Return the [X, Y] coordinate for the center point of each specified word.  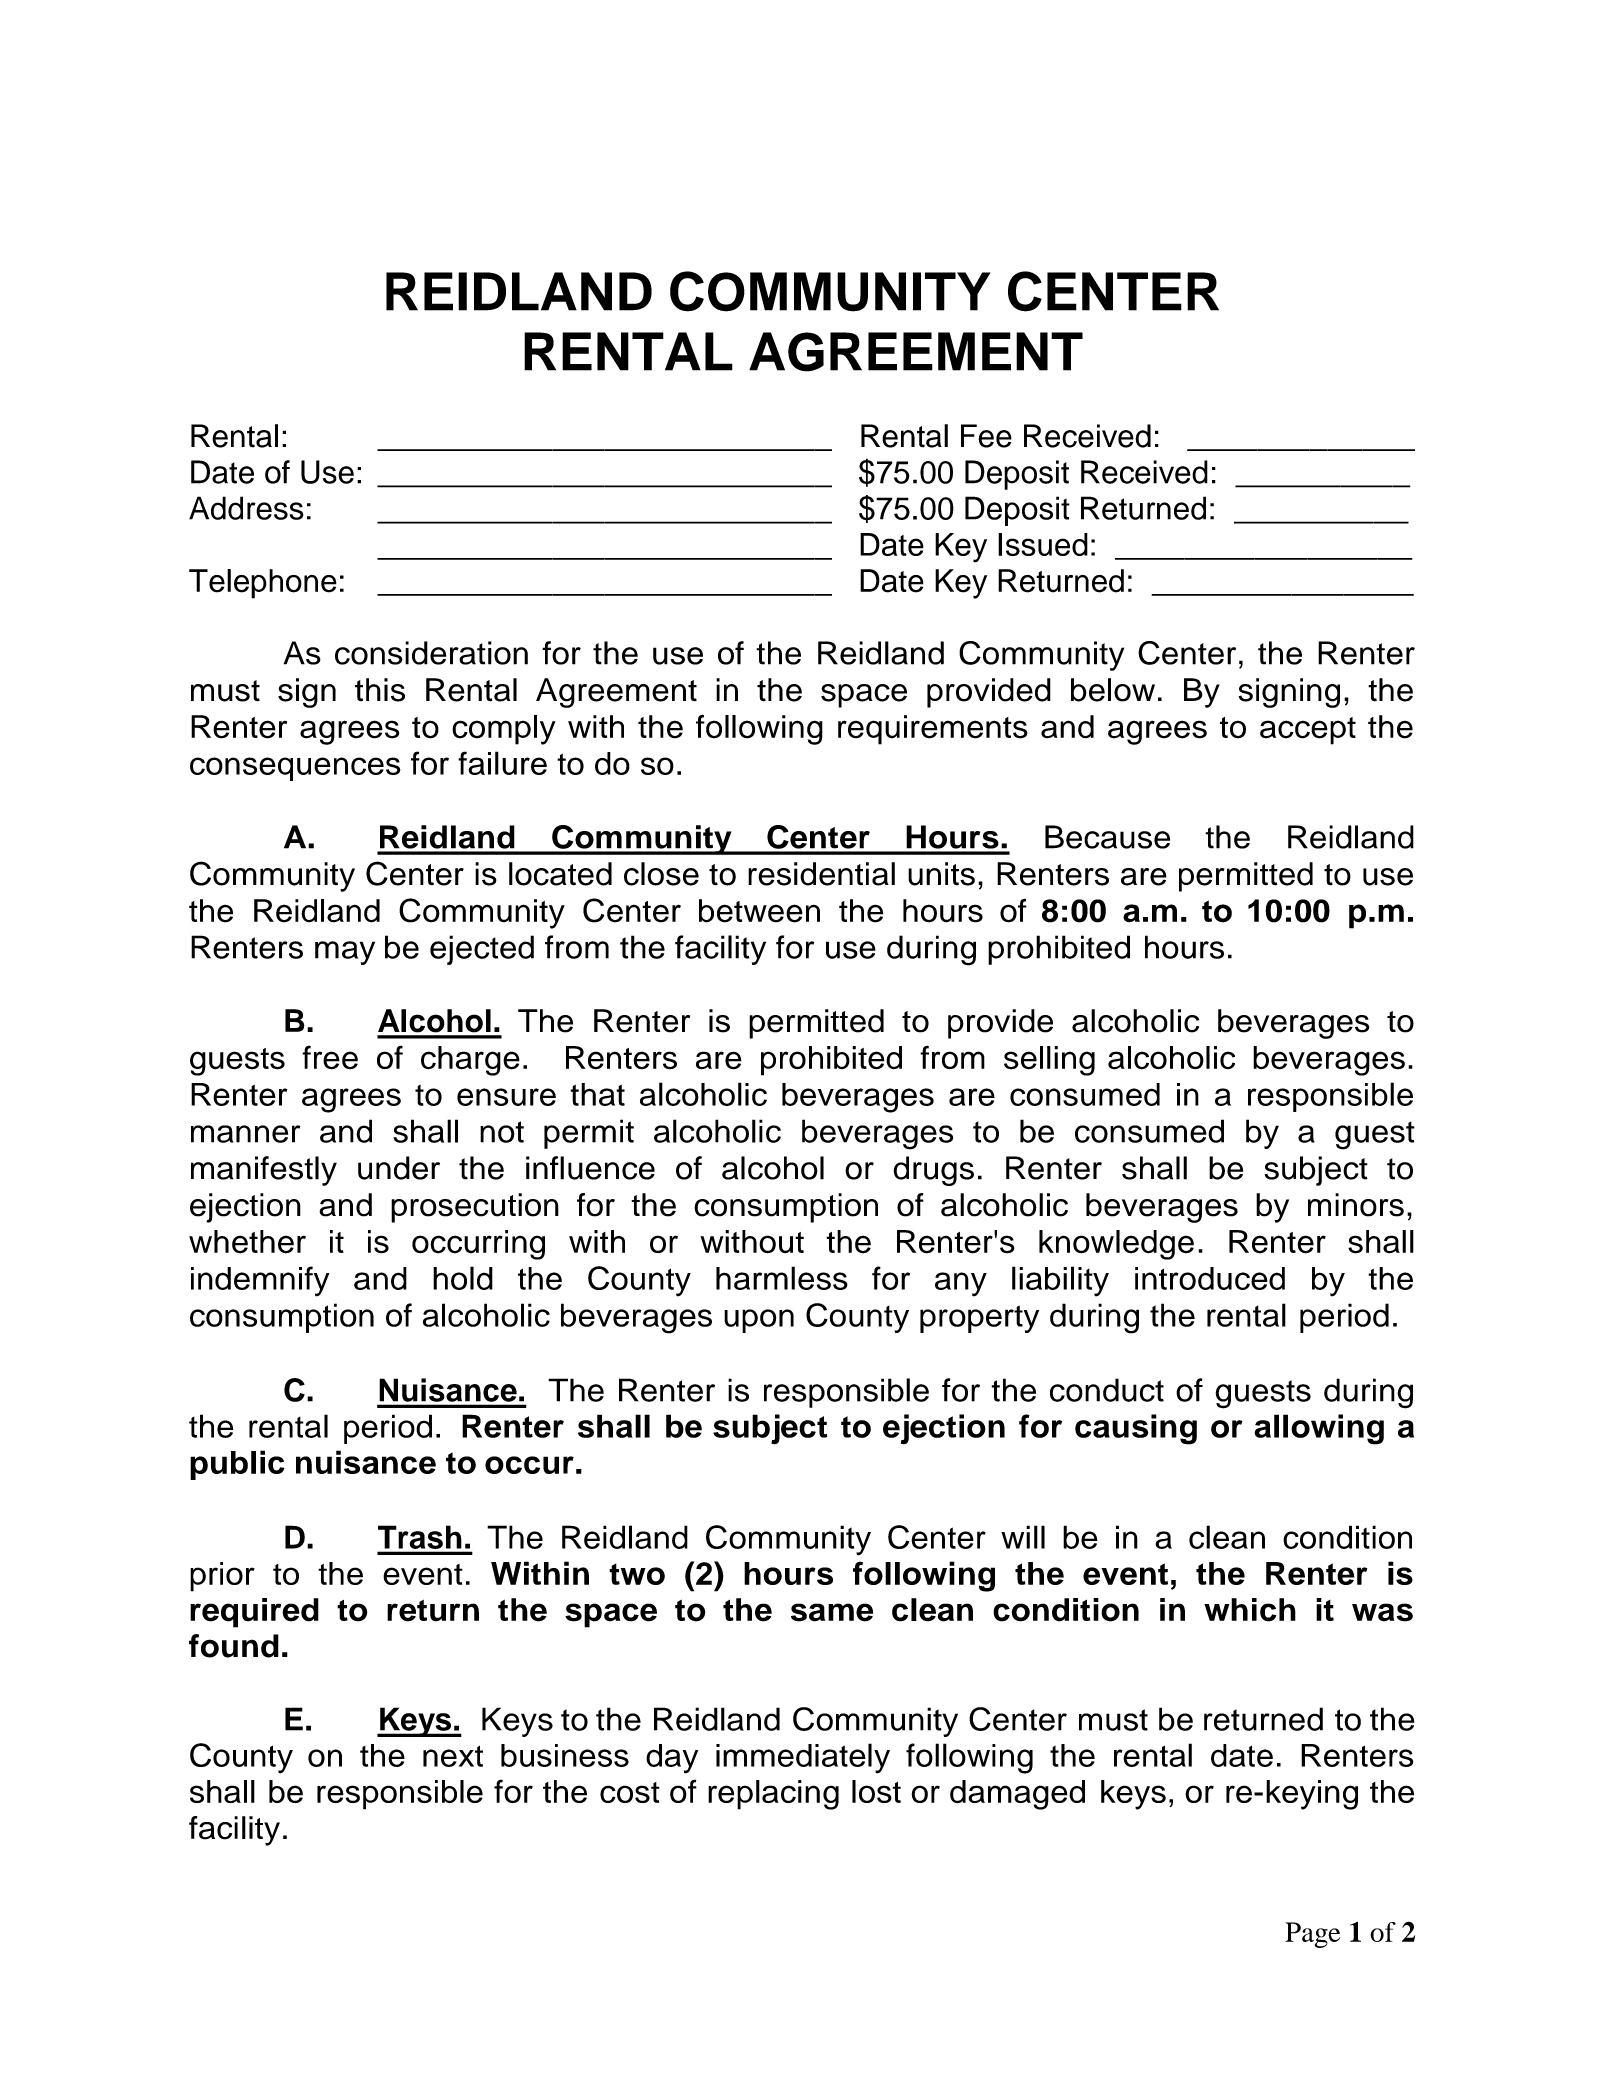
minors [1356, 1205]
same [832, 1612]
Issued [1043, 544]
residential [821, 874]
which [1250, 1610]
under [399, 1168]
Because [1107, 837]
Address [246, 508]
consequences [295, 769]
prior [222, 1577]
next [453, 1756]
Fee [986, 436]
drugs [933, 1171]
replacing [773, 1795]
